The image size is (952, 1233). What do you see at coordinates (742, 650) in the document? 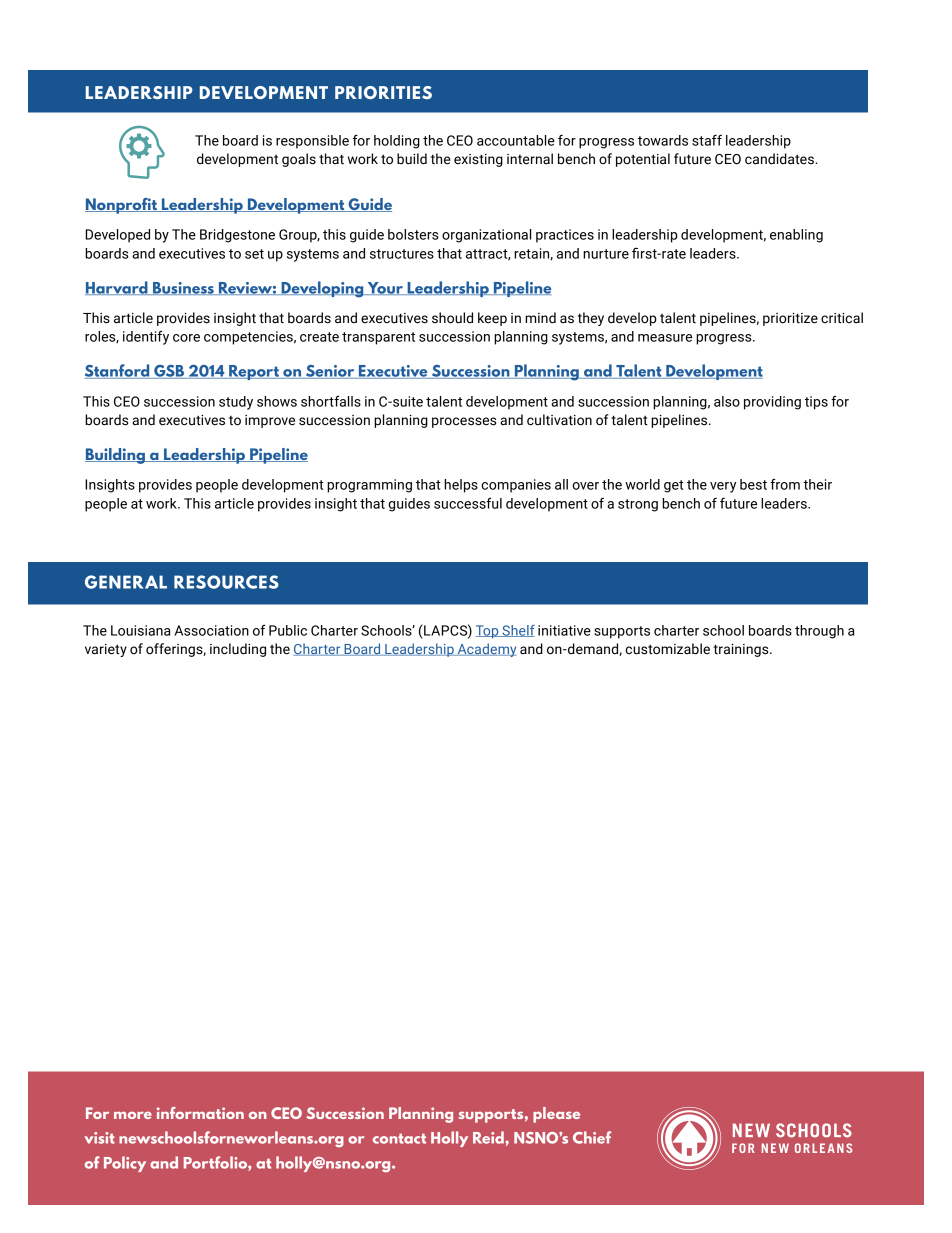
I see `trainings` at bounding box center [742, 650].
